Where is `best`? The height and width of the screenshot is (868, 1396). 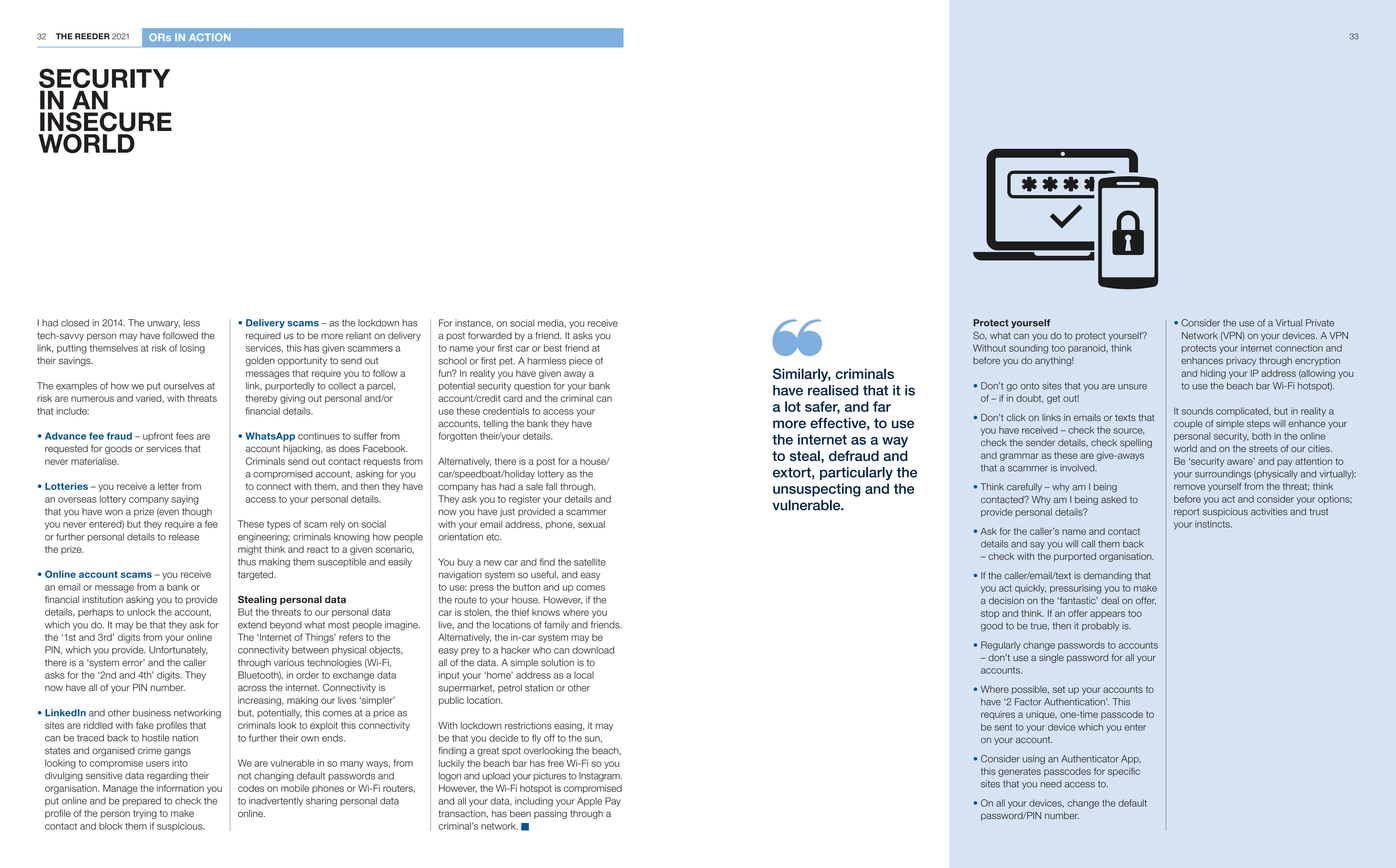 best is located at coordinates (553, 348).
